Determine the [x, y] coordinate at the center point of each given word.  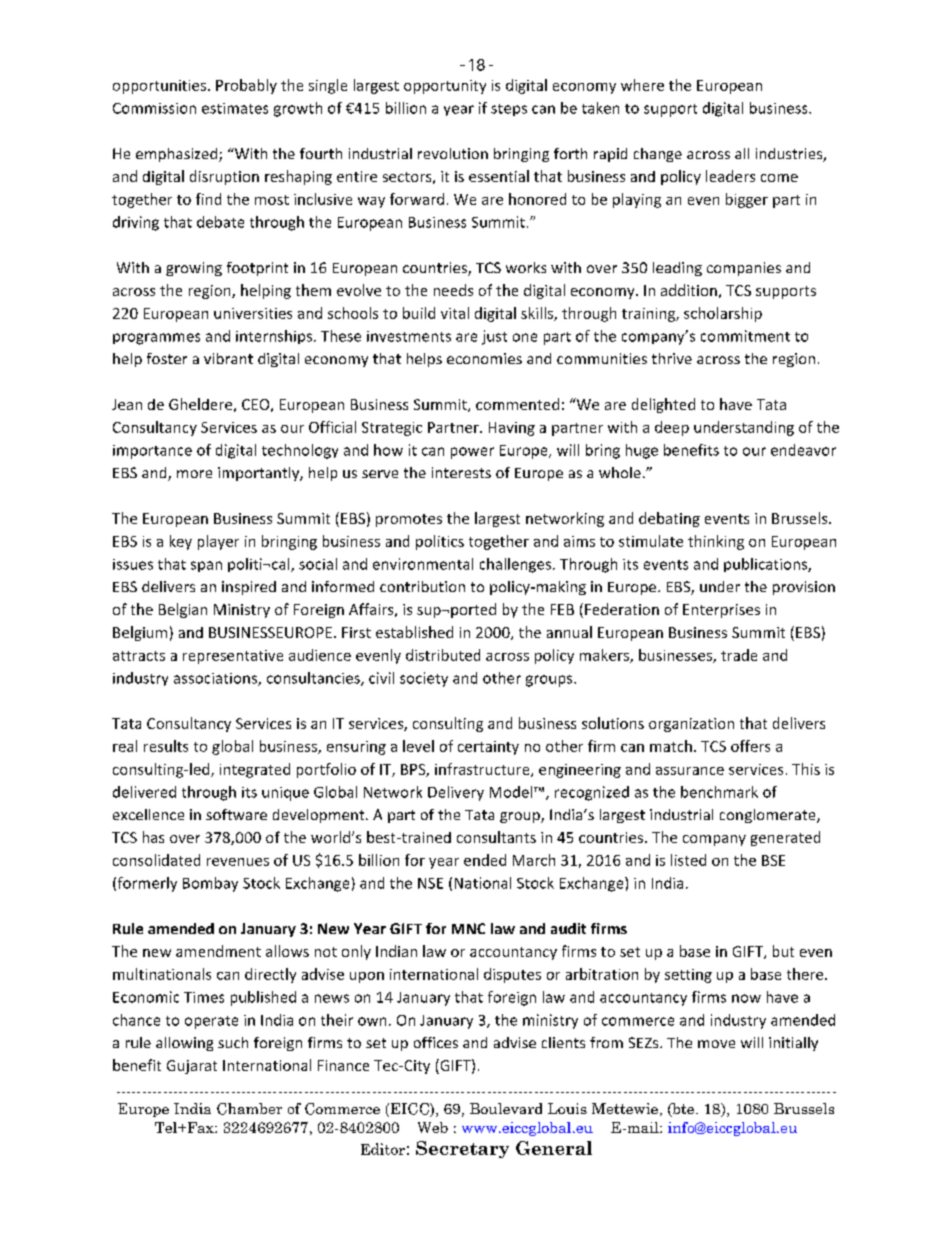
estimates [235, 108]
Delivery [456, 793]
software [236, 814]
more [194, 474]
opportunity [445, 87]
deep [672, 428]
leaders [730, 176]
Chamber [249, 1109]
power [472, 453]
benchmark [719, 792]
